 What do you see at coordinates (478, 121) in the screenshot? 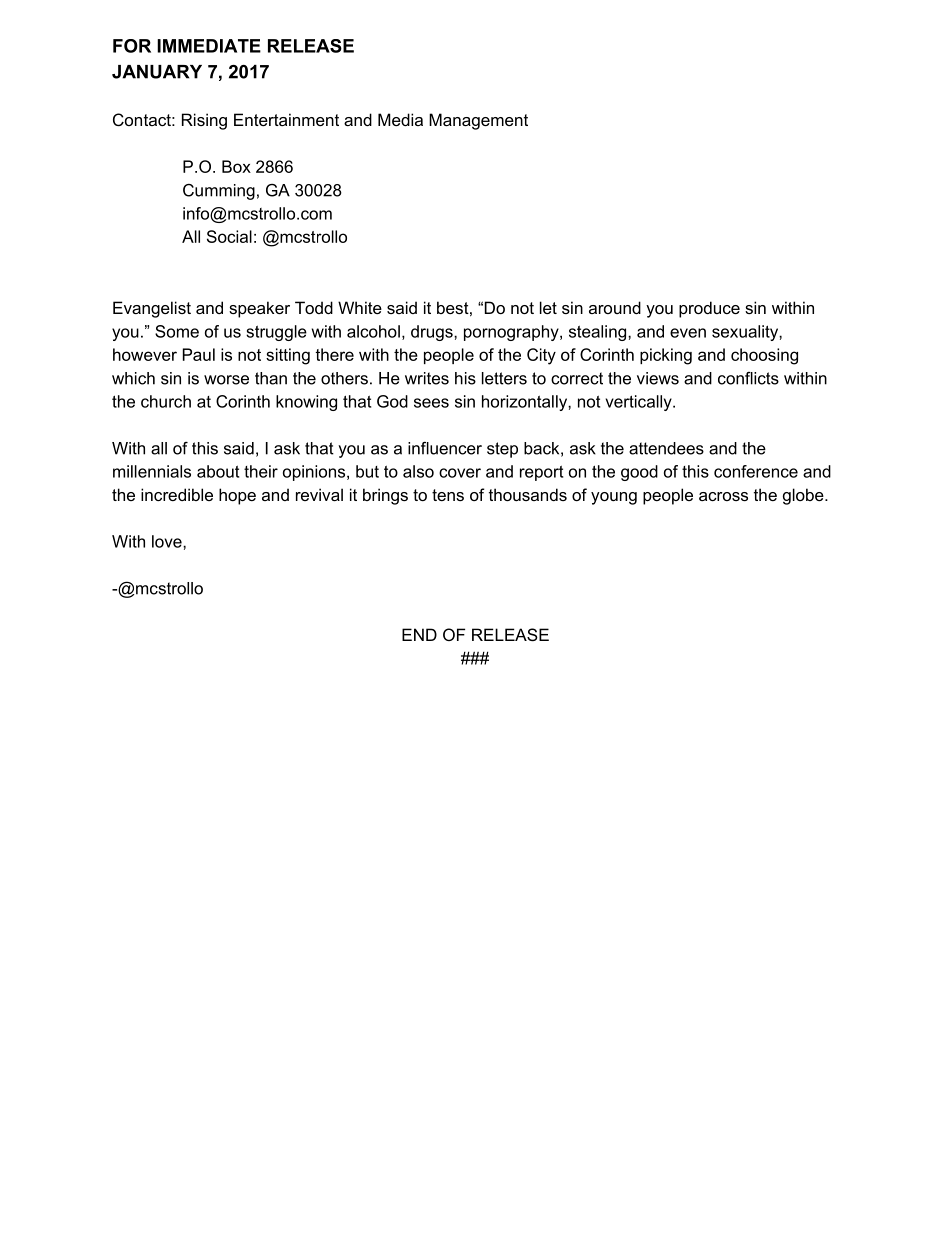
I see `Management` at bounding box center [478, 121].
